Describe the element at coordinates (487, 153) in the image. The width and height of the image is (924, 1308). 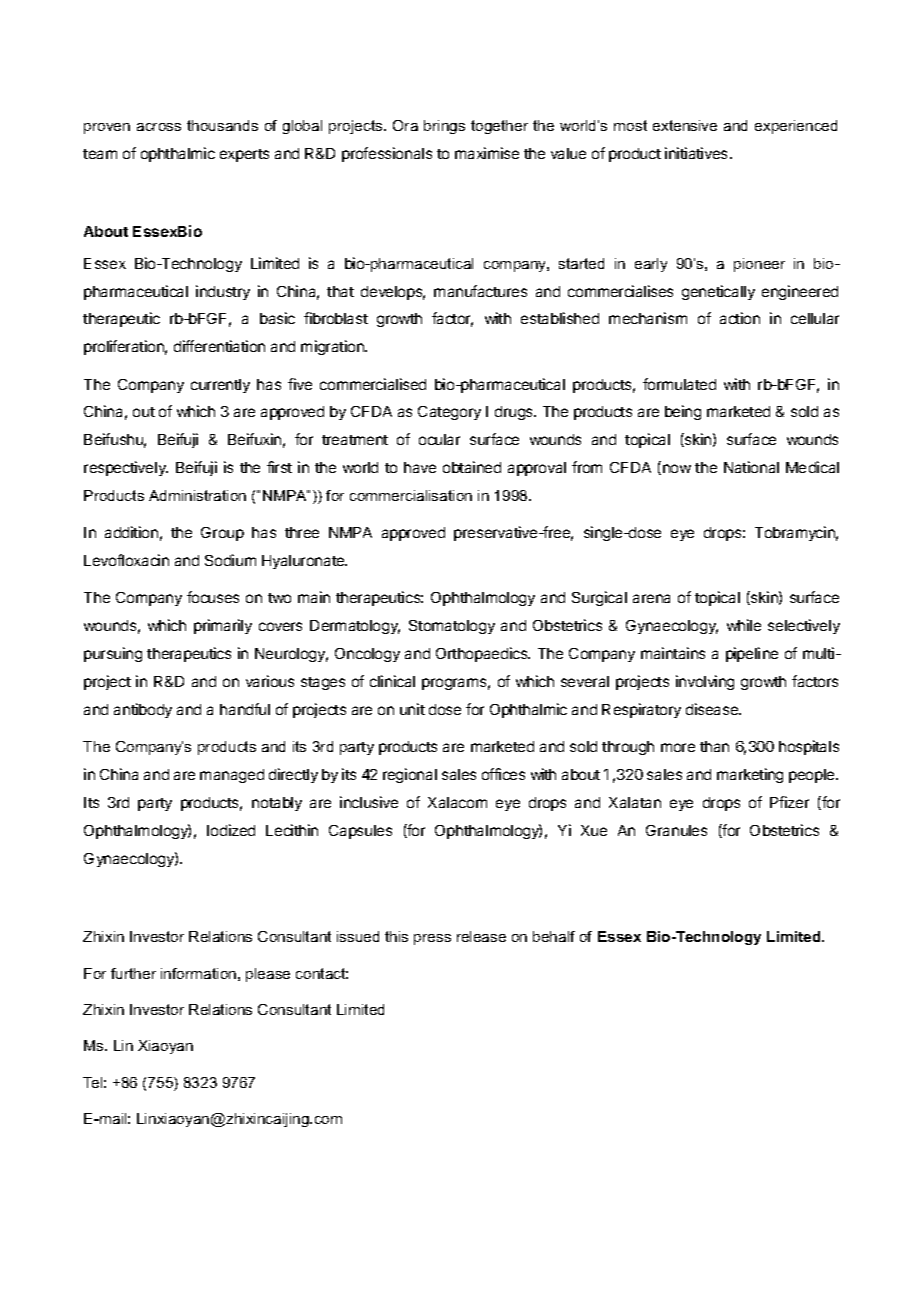
I see `maximise` at that location.
